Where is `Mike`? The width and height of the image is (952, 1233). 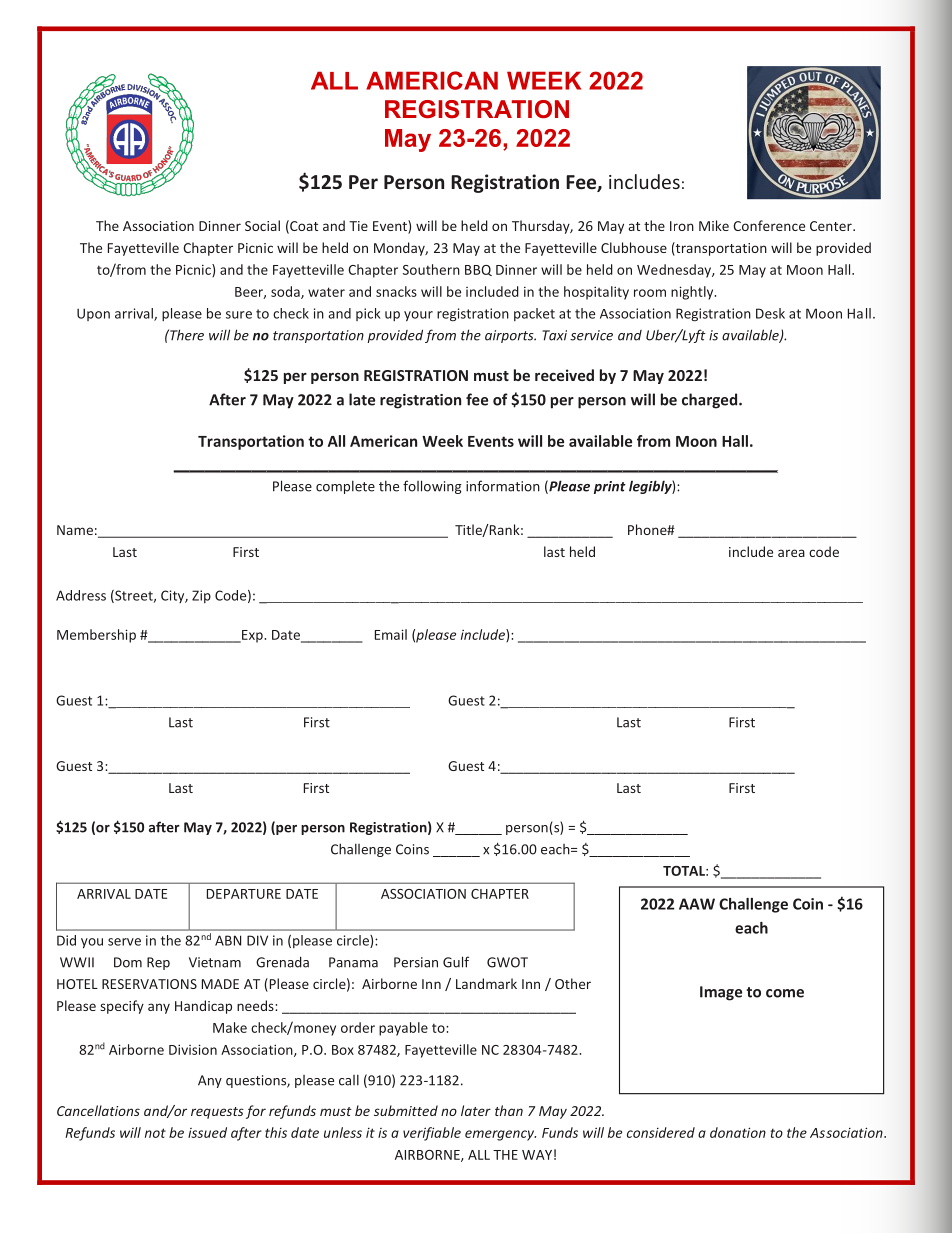
Mike is located at coordinates (714, 225).
